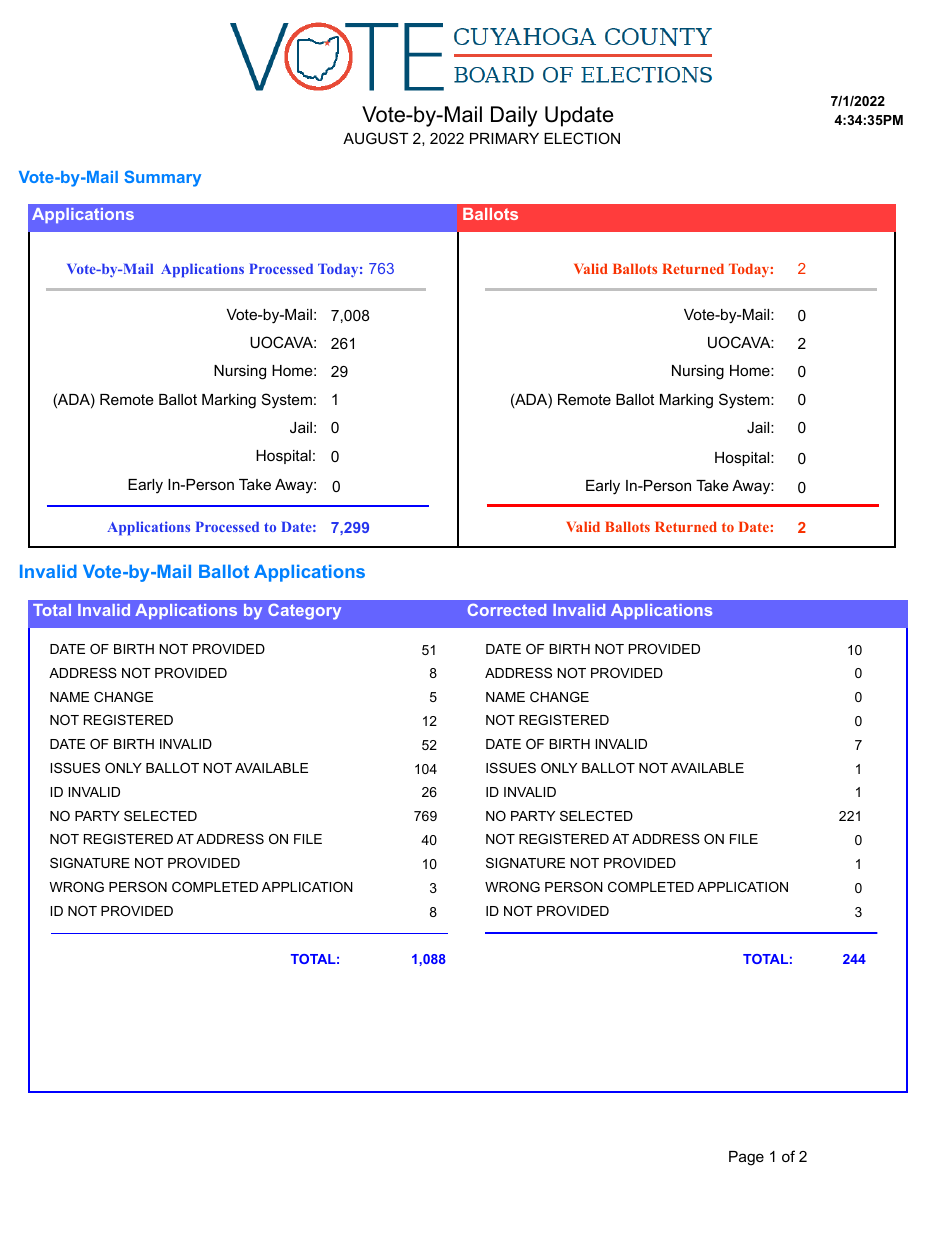 This image has width=952, height=1233. I want to click on AUGUST, so click(375, 138).
